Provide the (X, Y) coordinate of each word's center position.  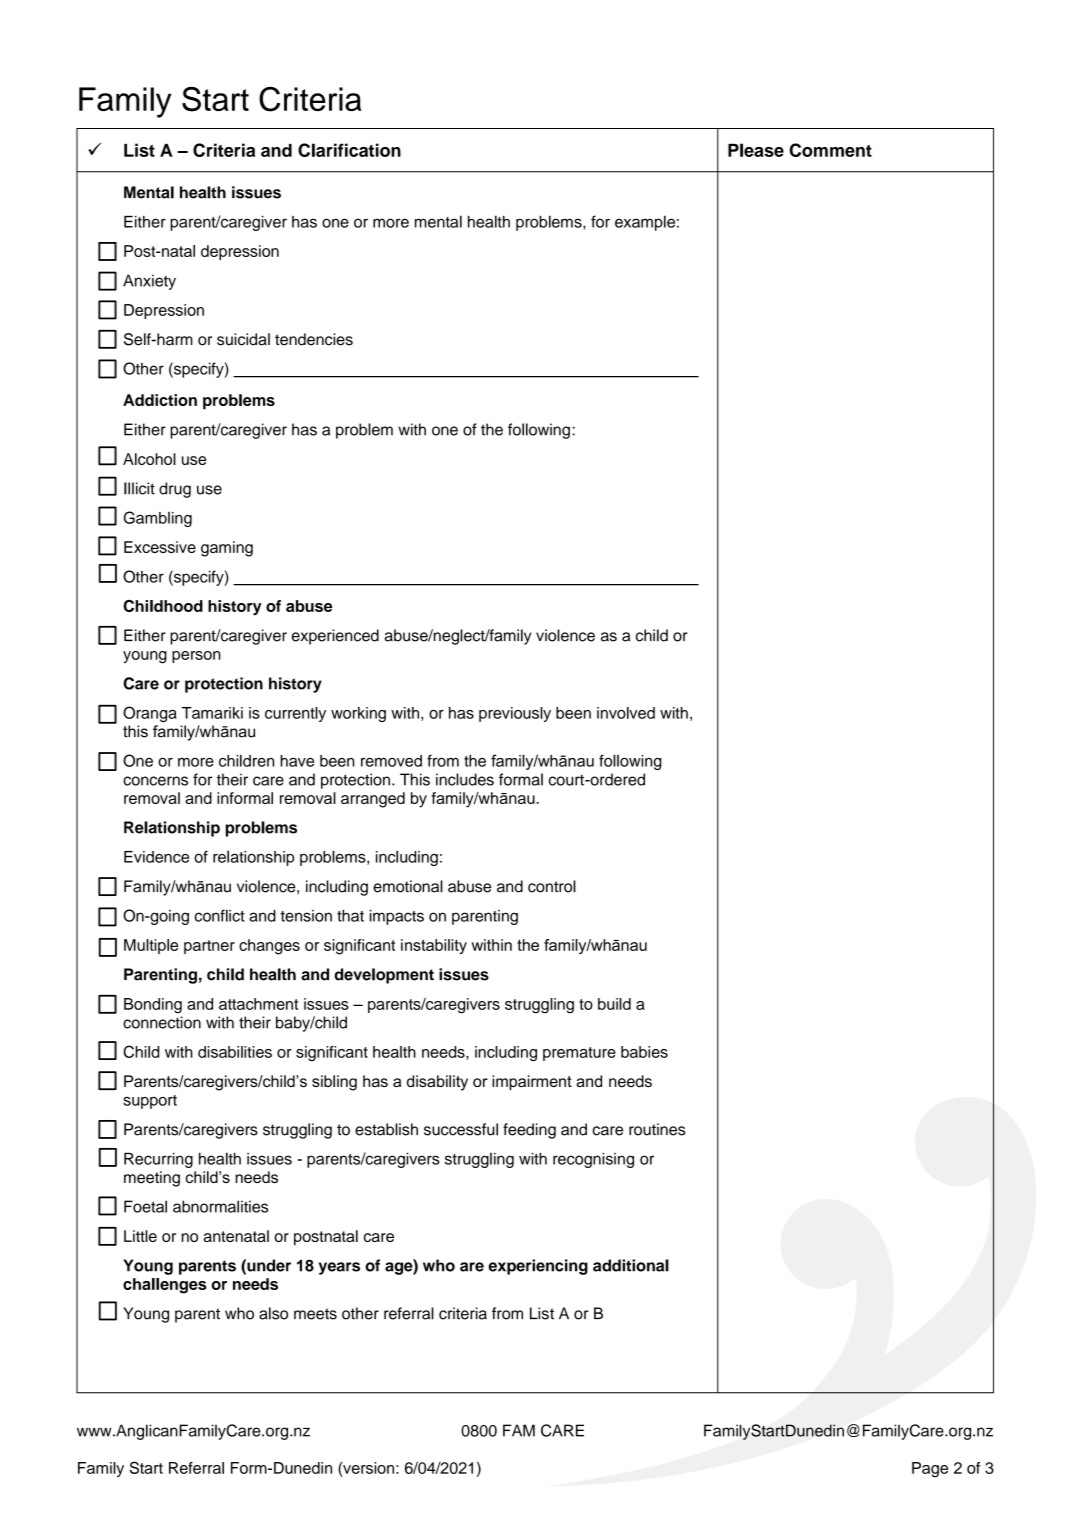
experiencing (538, 1267)
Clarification (349, 150)
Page (930, 1469)
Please (756, 150)
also (273, 1313)
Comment (830, 150)
